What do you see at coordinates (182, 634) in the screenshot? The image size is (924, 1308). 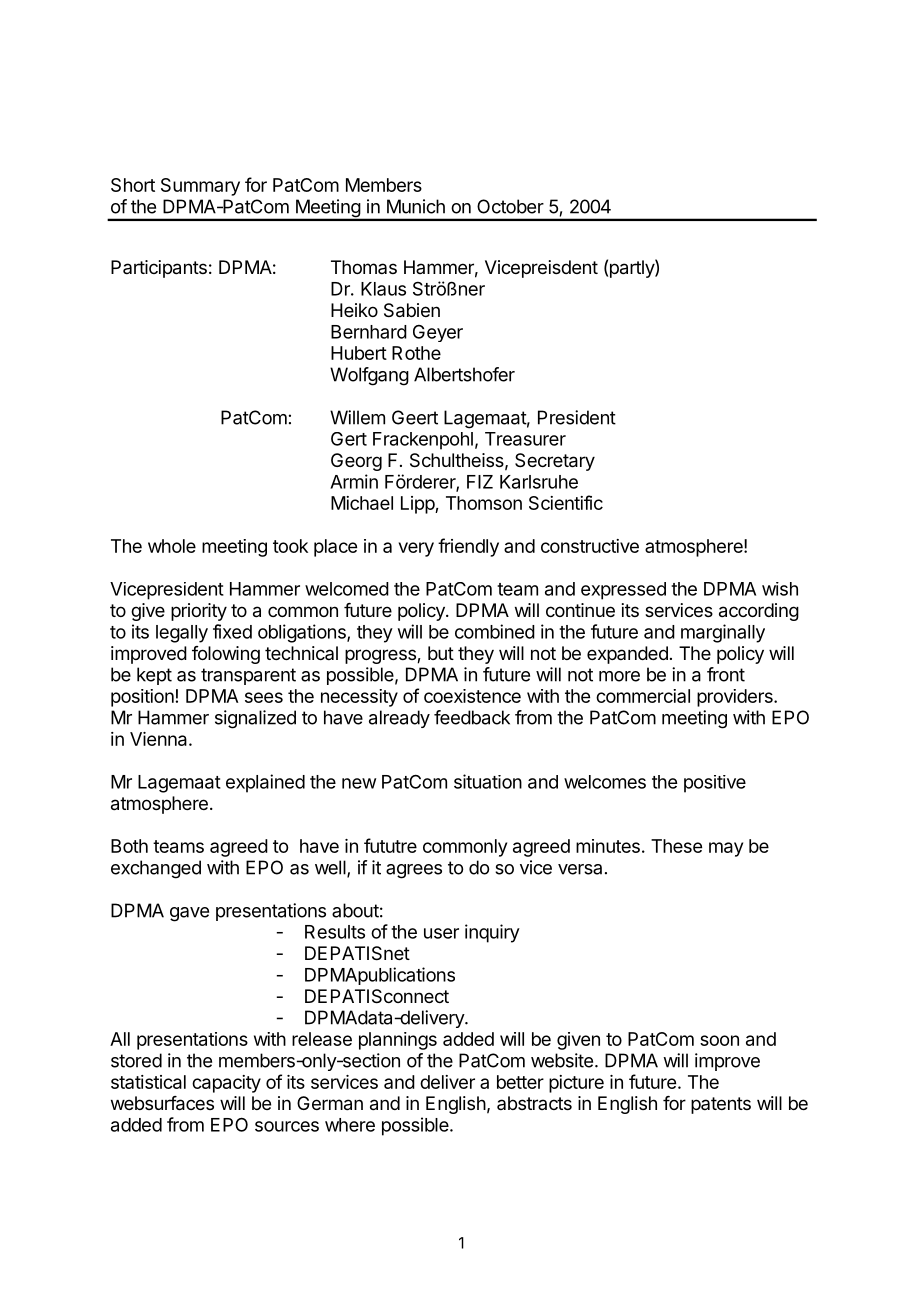 I see `legally` at bounding box center [182, 634].
